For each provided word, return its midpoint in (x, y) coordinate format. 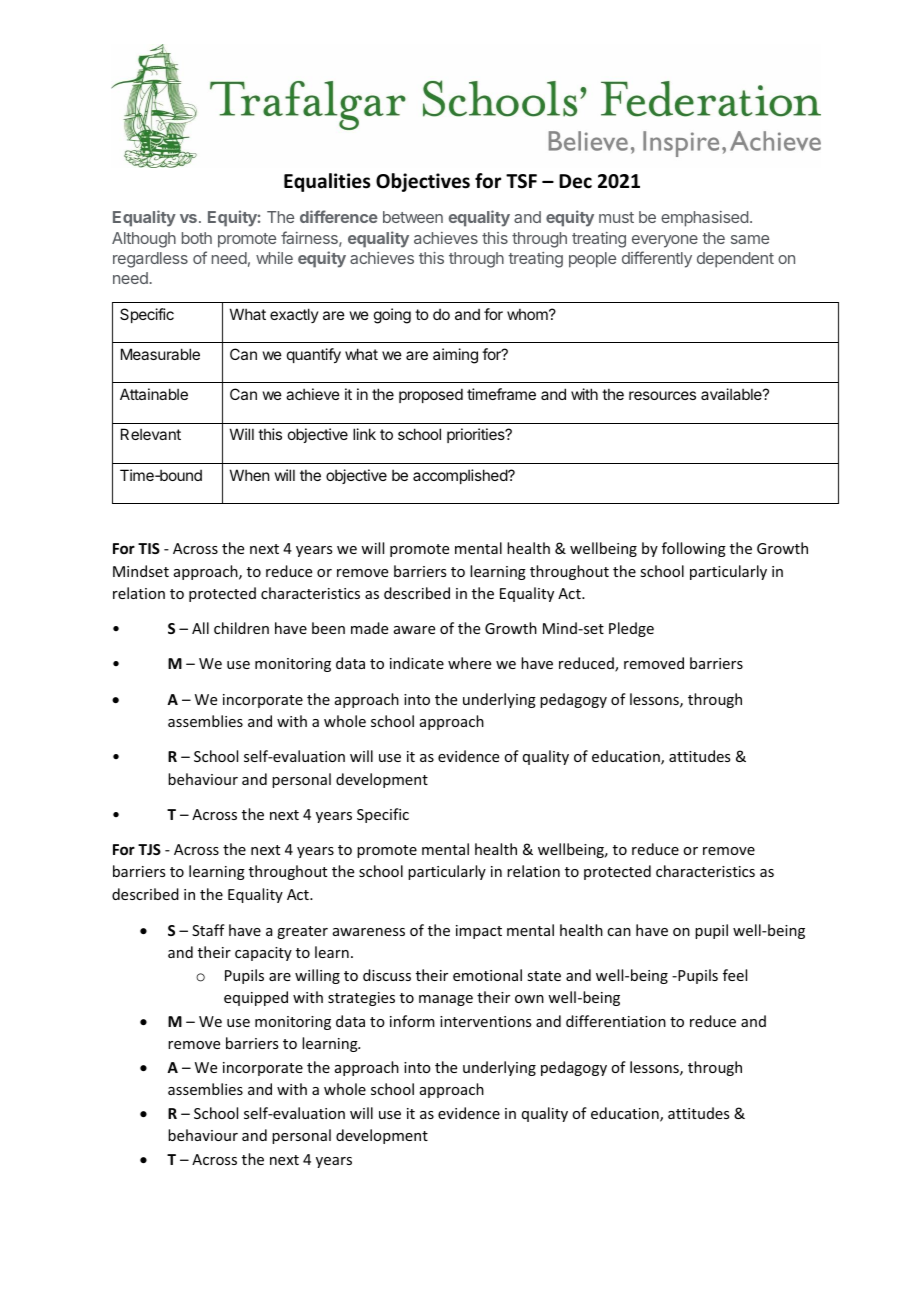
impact (479, 932)
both (197, 238)
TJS (149, 849)
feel (735, 975)
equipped (256, 998)
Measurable (160, 354)
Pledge (631, 629)
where (469, 663)
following (694, 549)
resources (662, 395)
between (413, 217)
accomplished (461, 476)
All (200, 628)
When (249, 475)
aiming (455, 356)
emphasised (704, 219)
